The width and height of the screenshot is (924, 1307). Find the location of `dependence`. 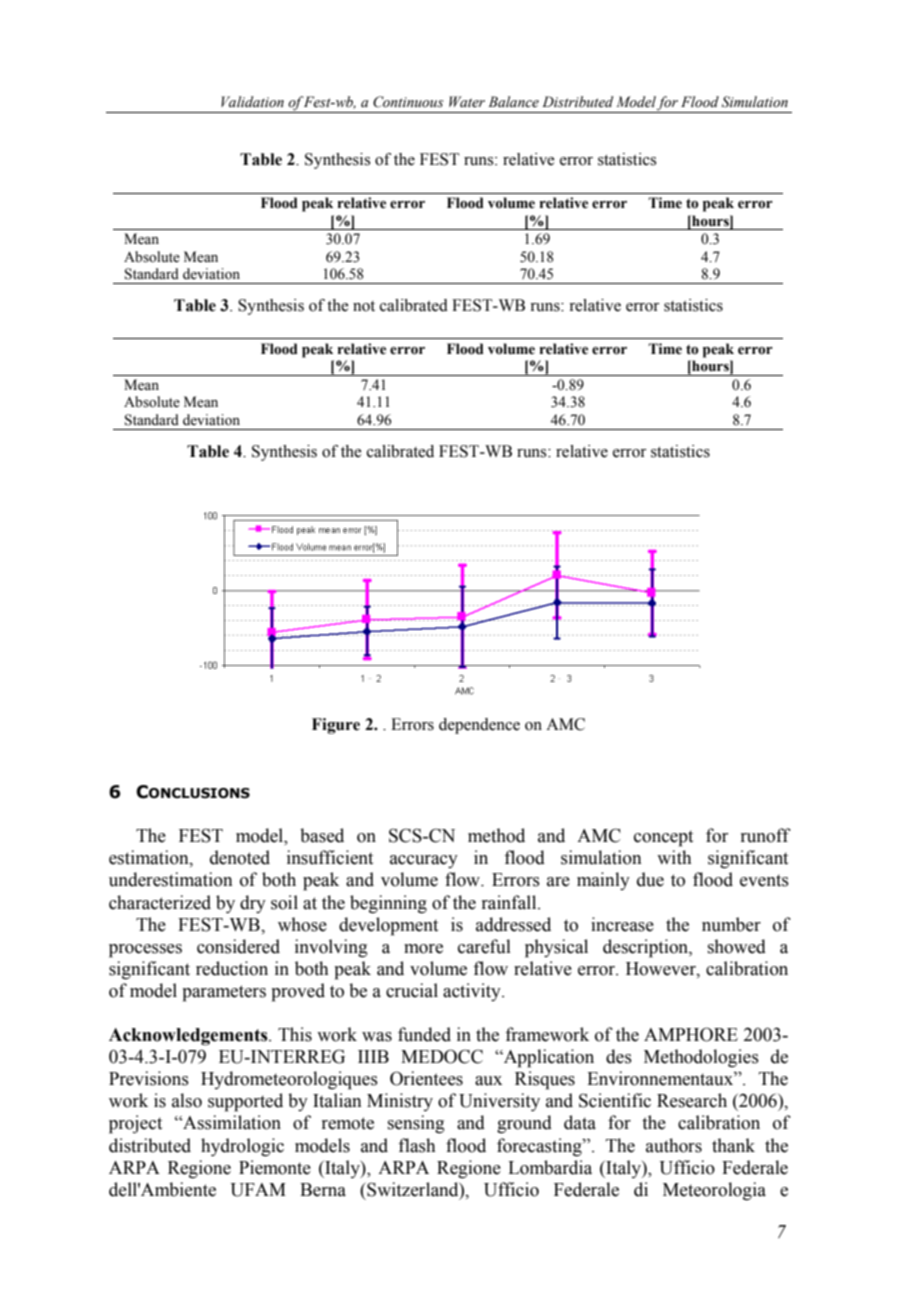

dependence is located at coordinates (479, 726).
